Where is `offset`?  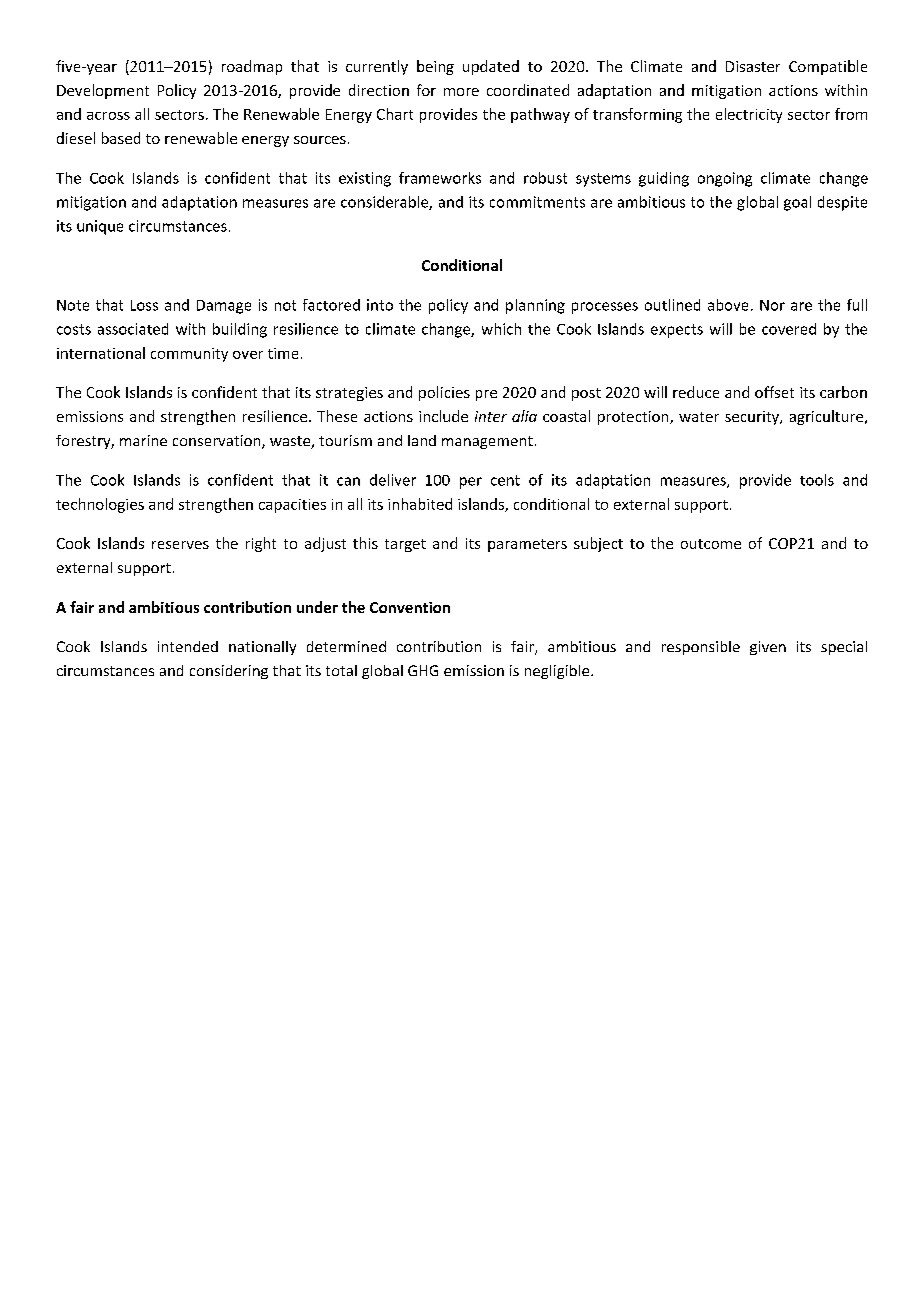 offset is located at coordinates (774, 392).
